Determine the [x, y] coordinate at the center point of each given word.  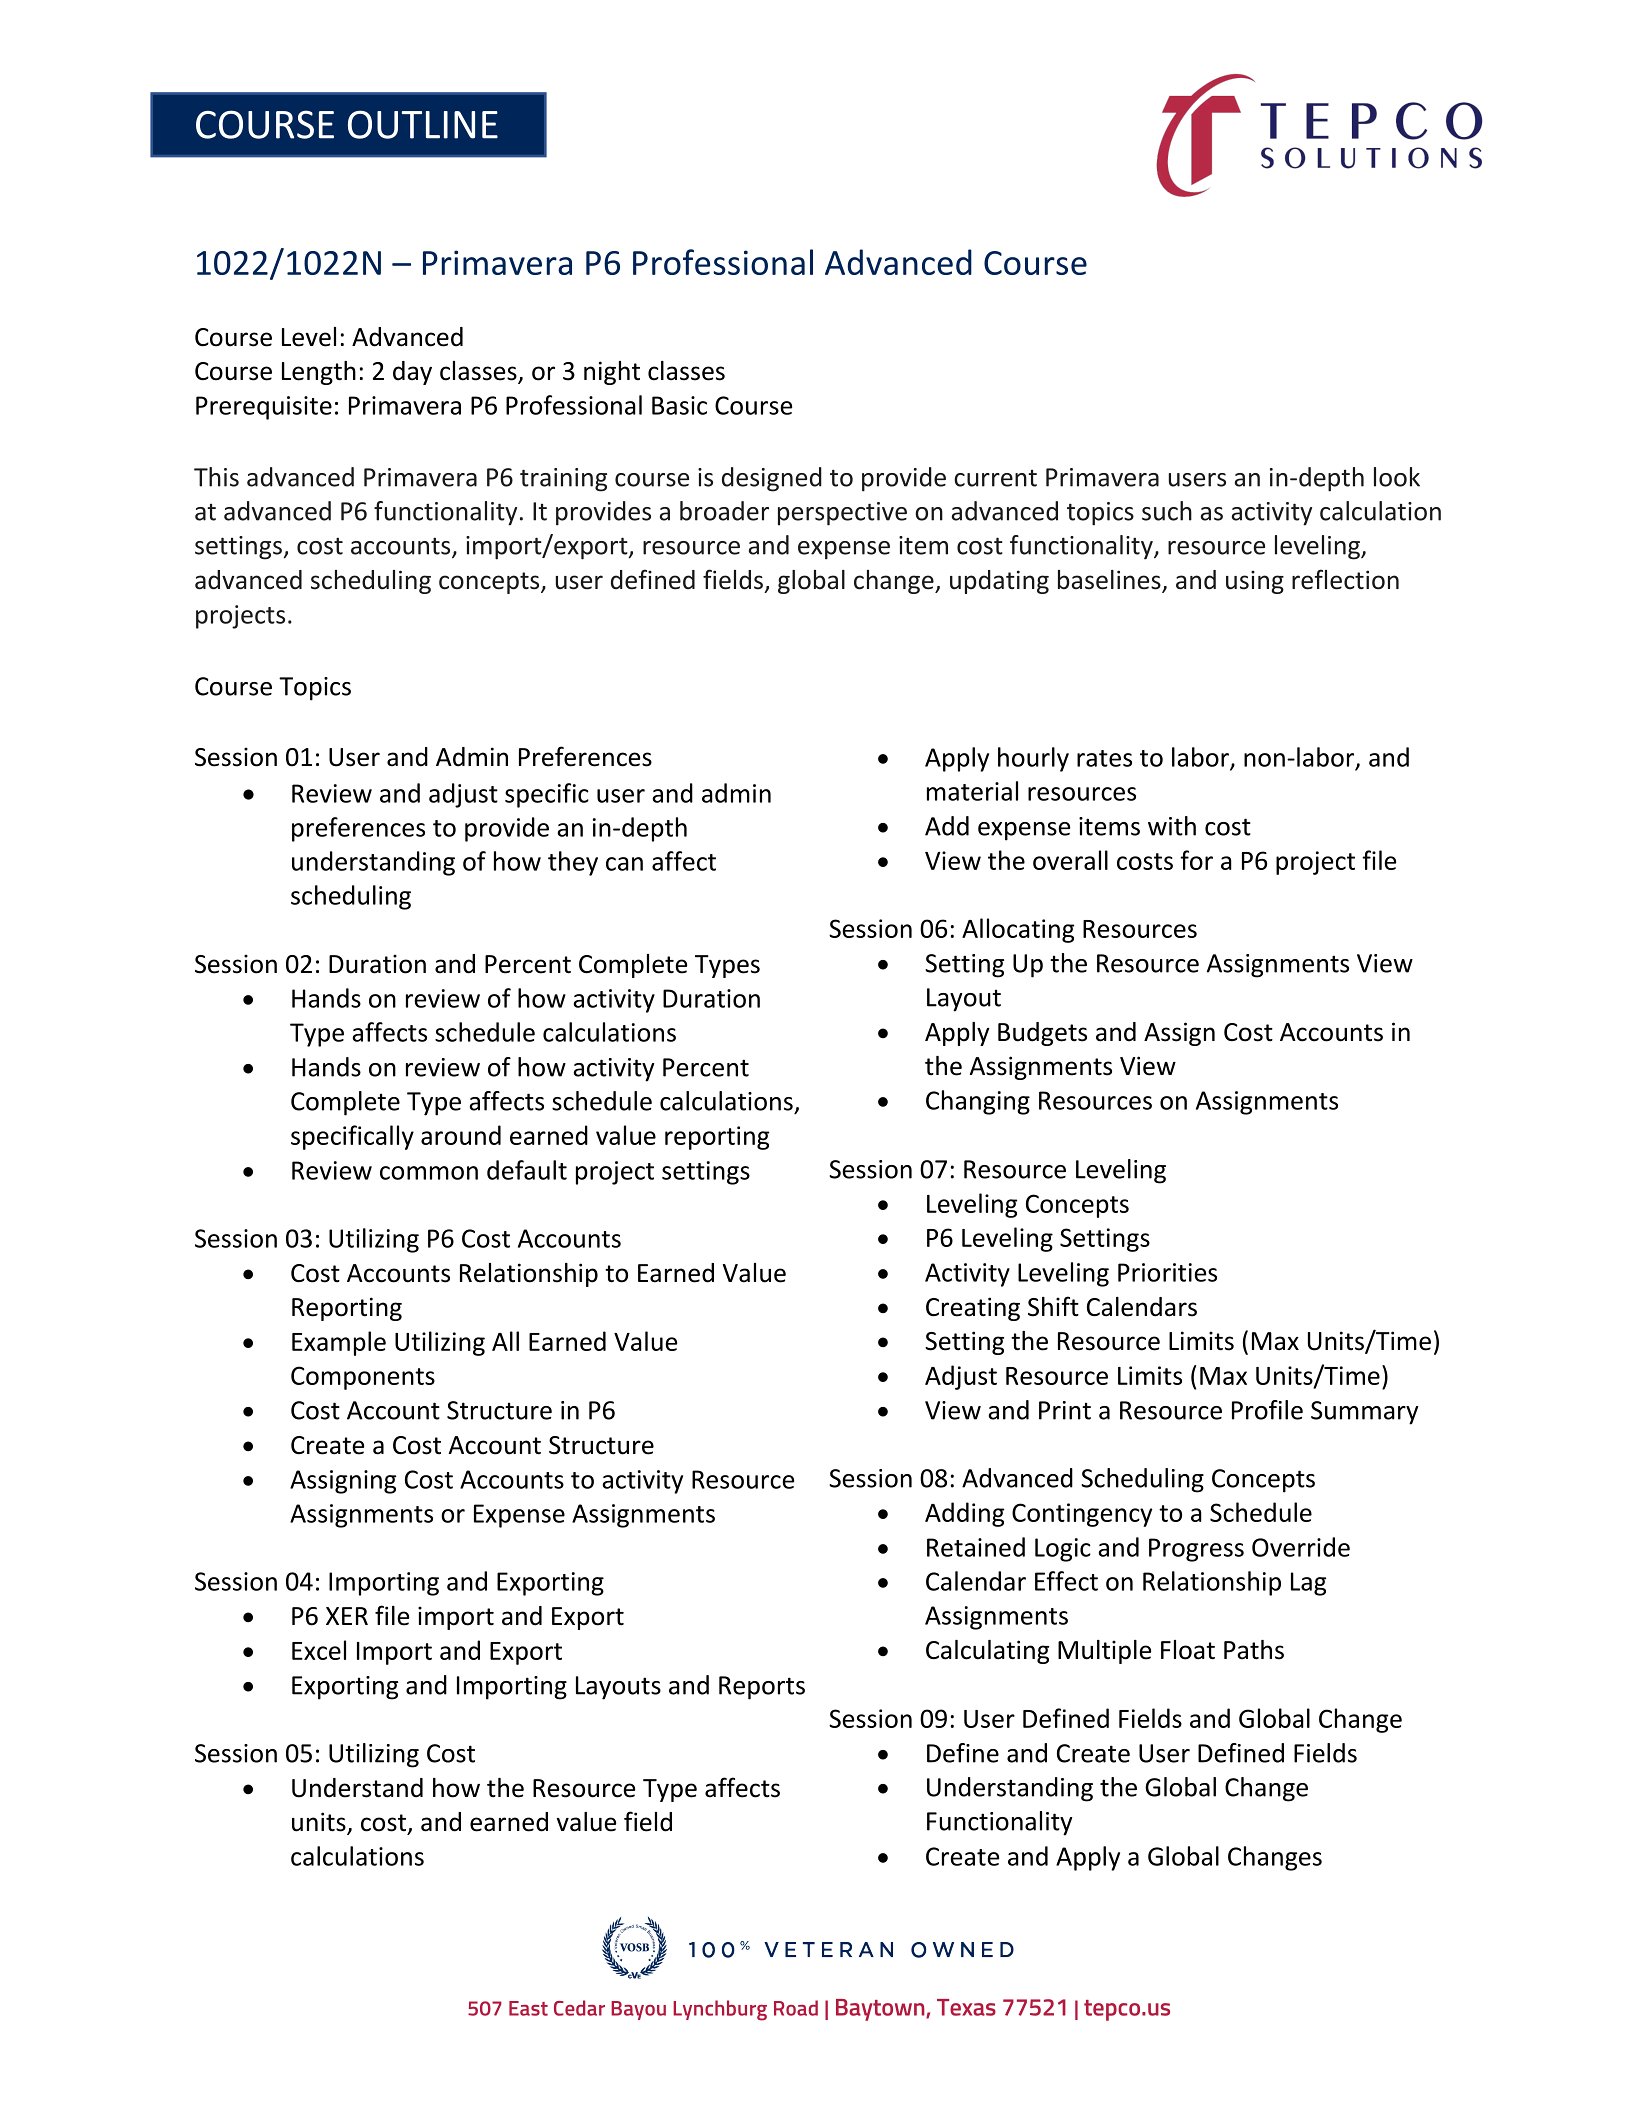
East [528, 2008]
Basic [679, 405]
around [461, 1135]
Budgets [1042, 1034]
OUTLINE [423, 124]
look [1397, 477]
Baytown [881, 2010]
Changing [978, 1102]
